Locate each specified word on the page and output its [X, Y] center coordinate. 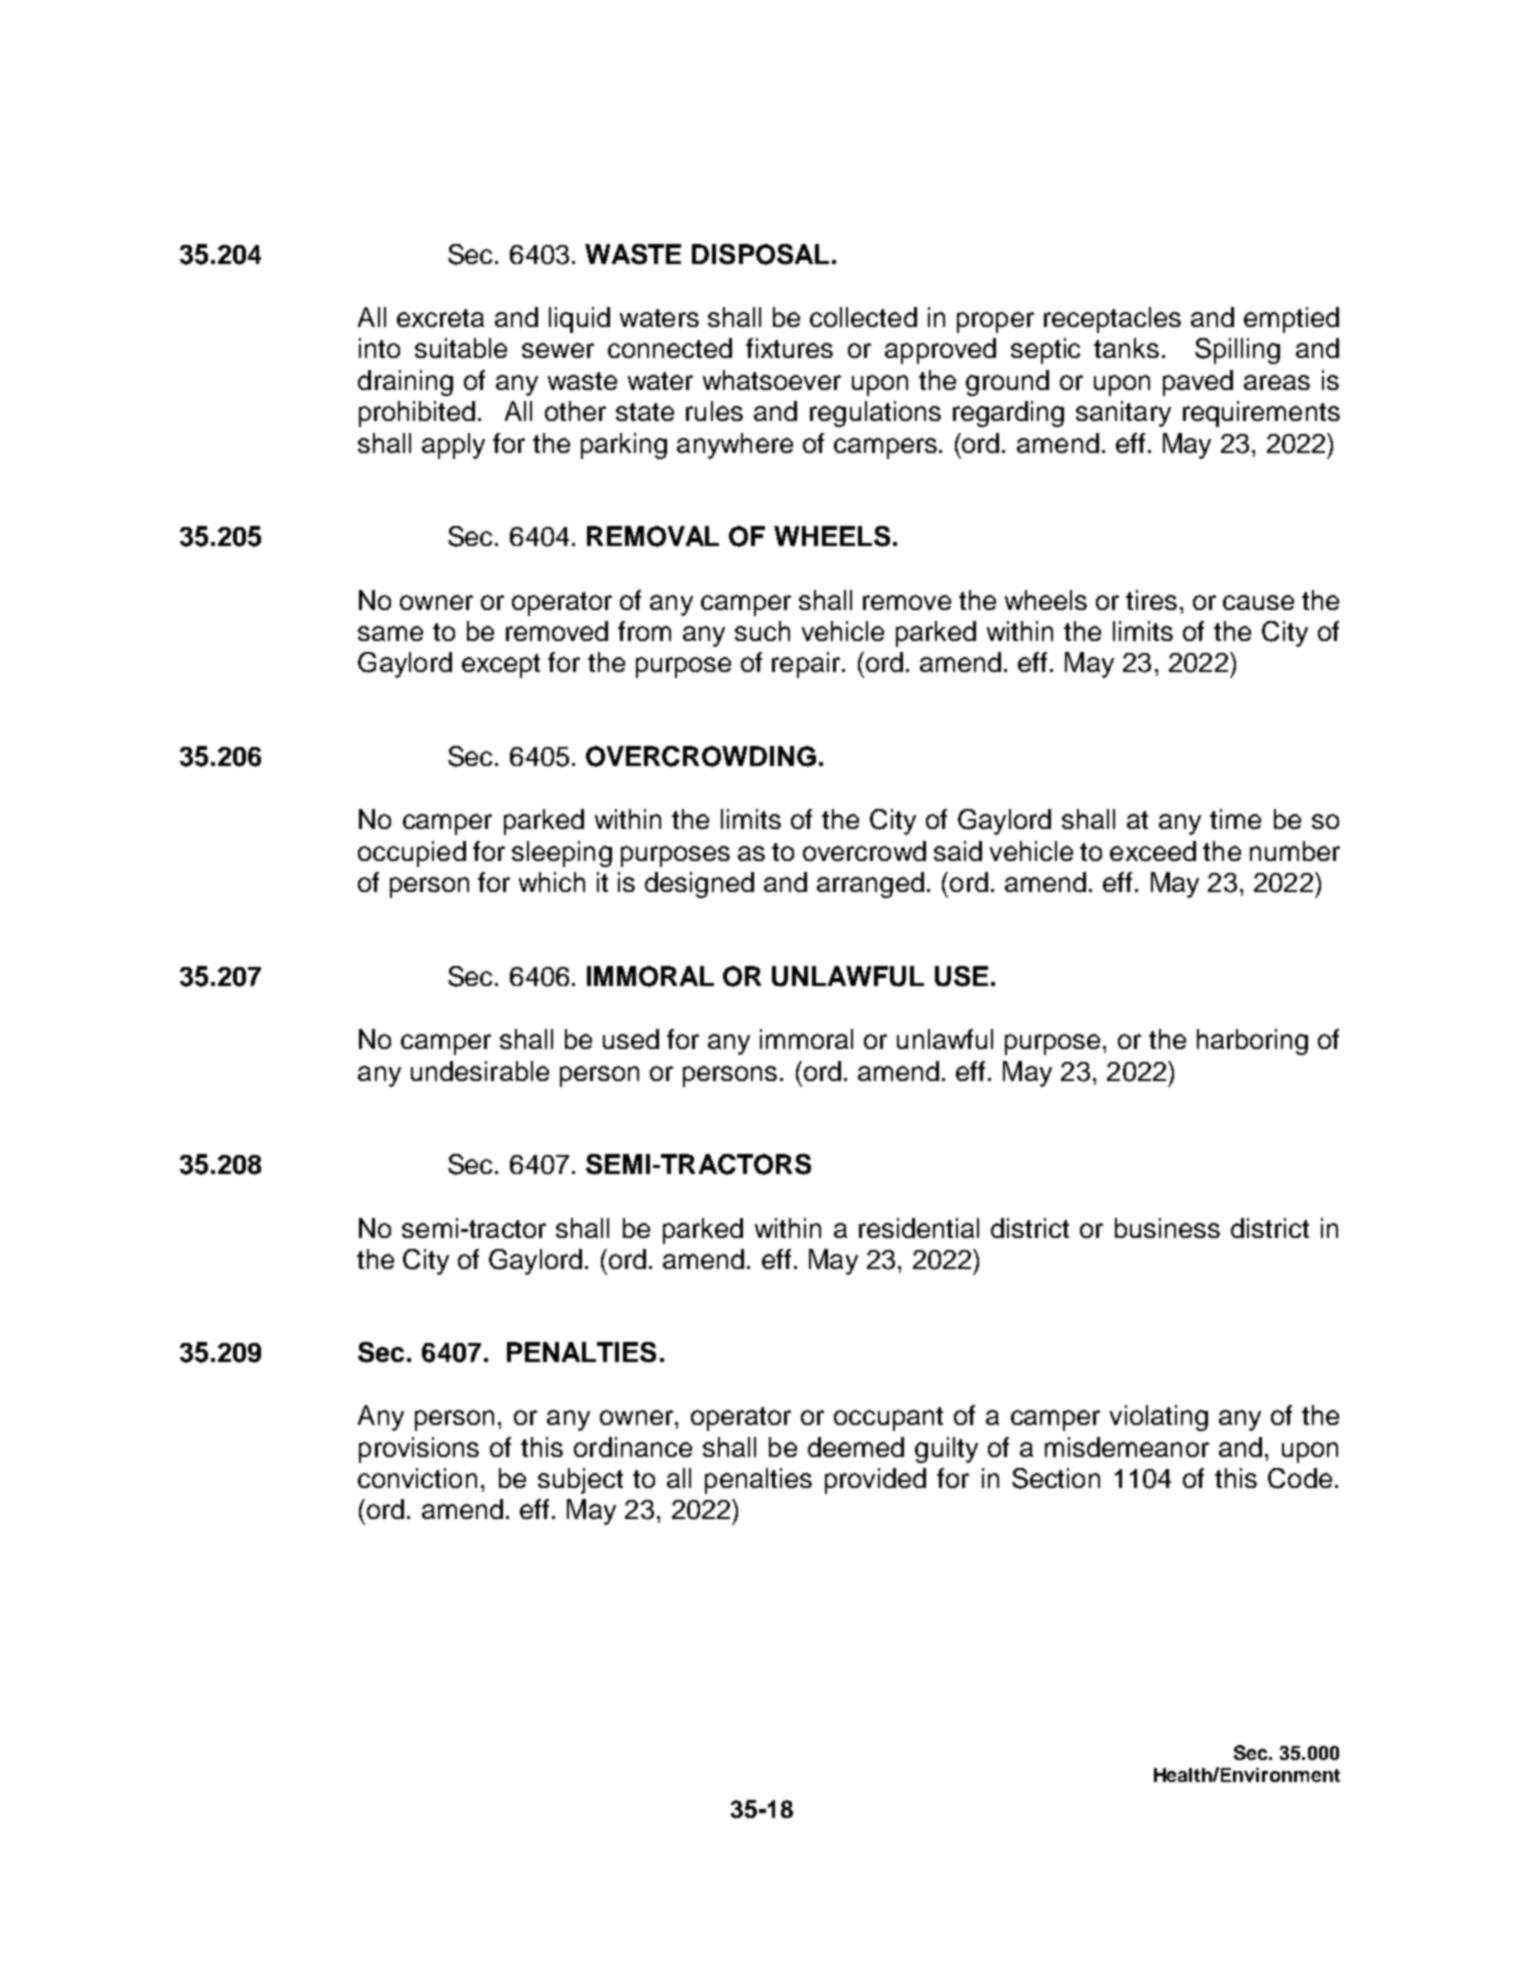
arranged [870, 885]
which [552, 882]
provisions [419, 1450]
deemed [856, 1447]
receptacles [1112, 320]
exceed [1153, 851]
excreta [440, 318]
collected [863, 317]
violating [1159, 1418]
